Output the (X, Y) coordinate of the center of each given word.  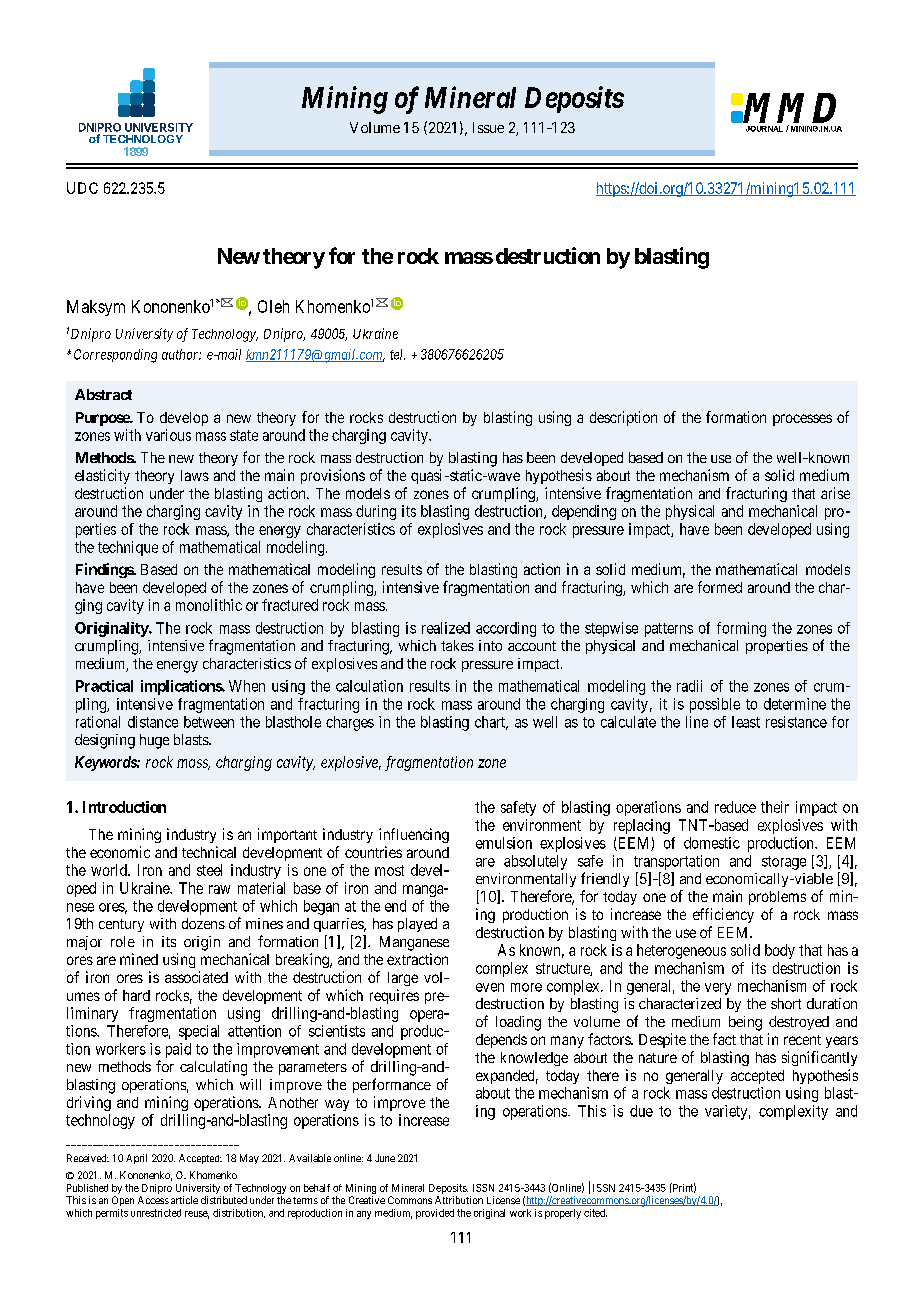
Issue (488, 127)
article (184, 1200)
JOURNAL (764, 129)
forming (741, 629)
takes (457, 645)
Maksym (96, 308)
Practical (104, 686)
